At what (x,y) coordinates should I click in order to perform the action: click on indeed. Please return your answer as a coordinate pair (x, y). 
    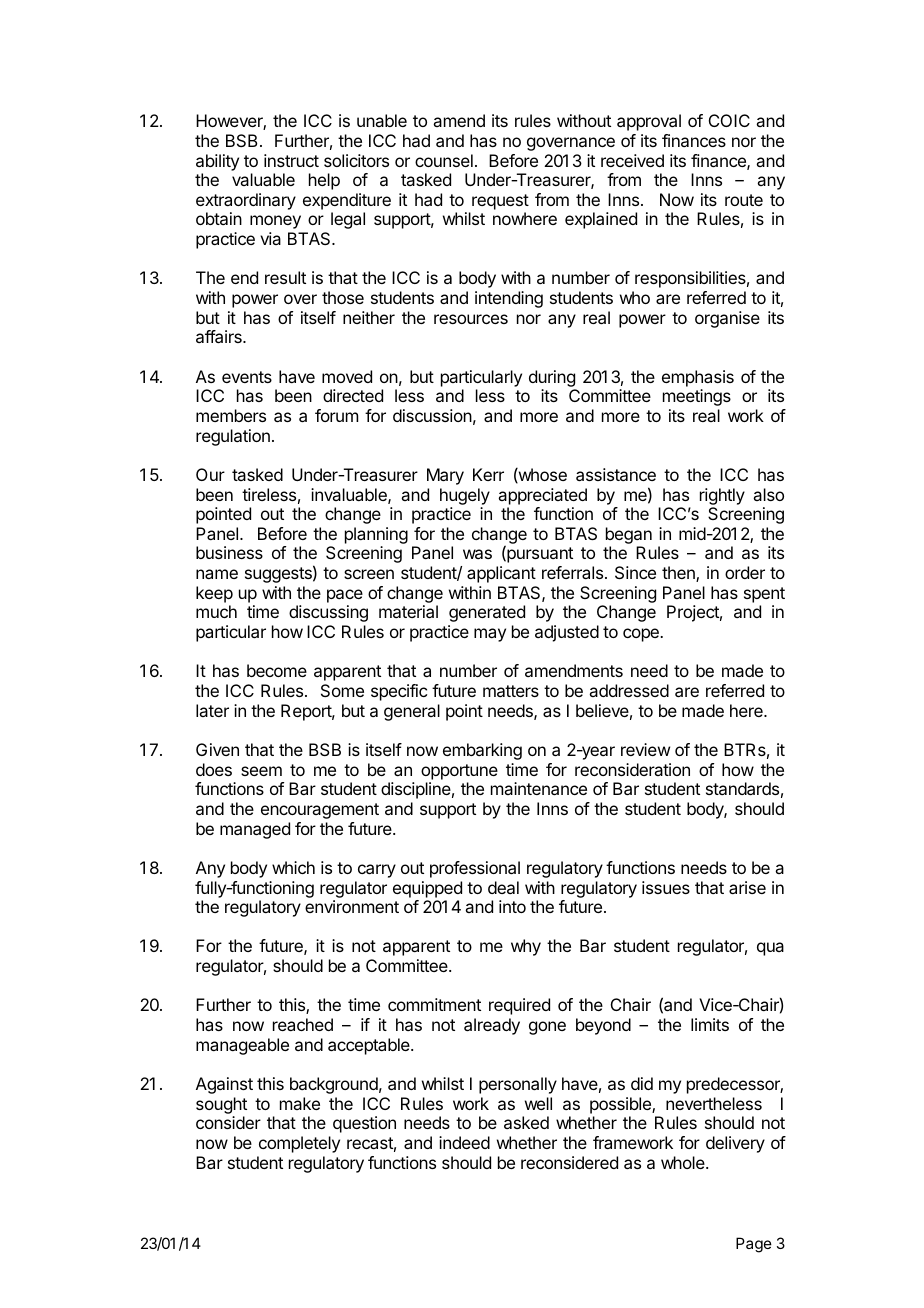
    Looking at the image, I should click on (464, 1142).
